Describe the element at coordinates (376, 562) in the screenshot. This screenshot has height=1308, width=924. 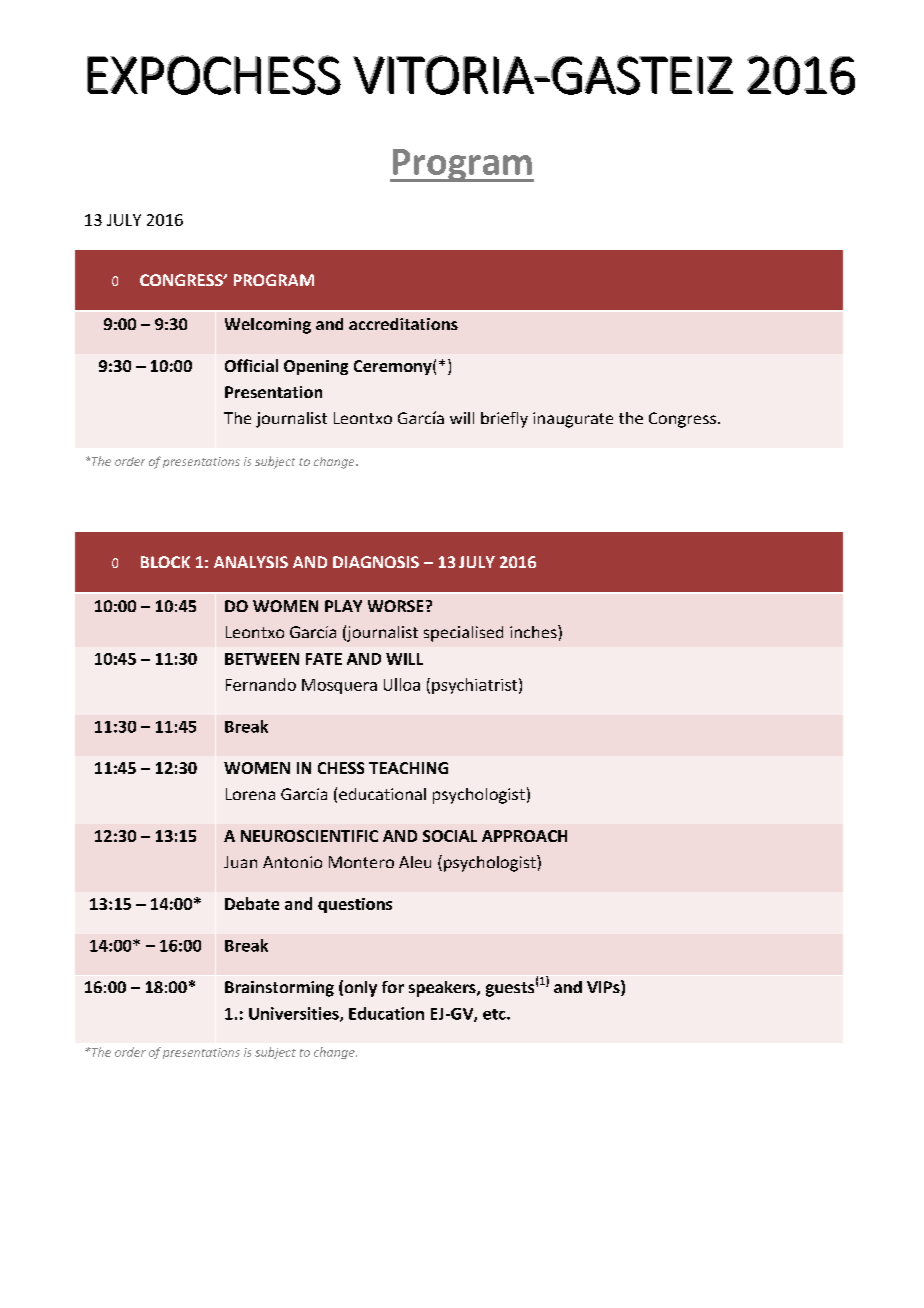
I see `DIAGNOSIS` at that location.
